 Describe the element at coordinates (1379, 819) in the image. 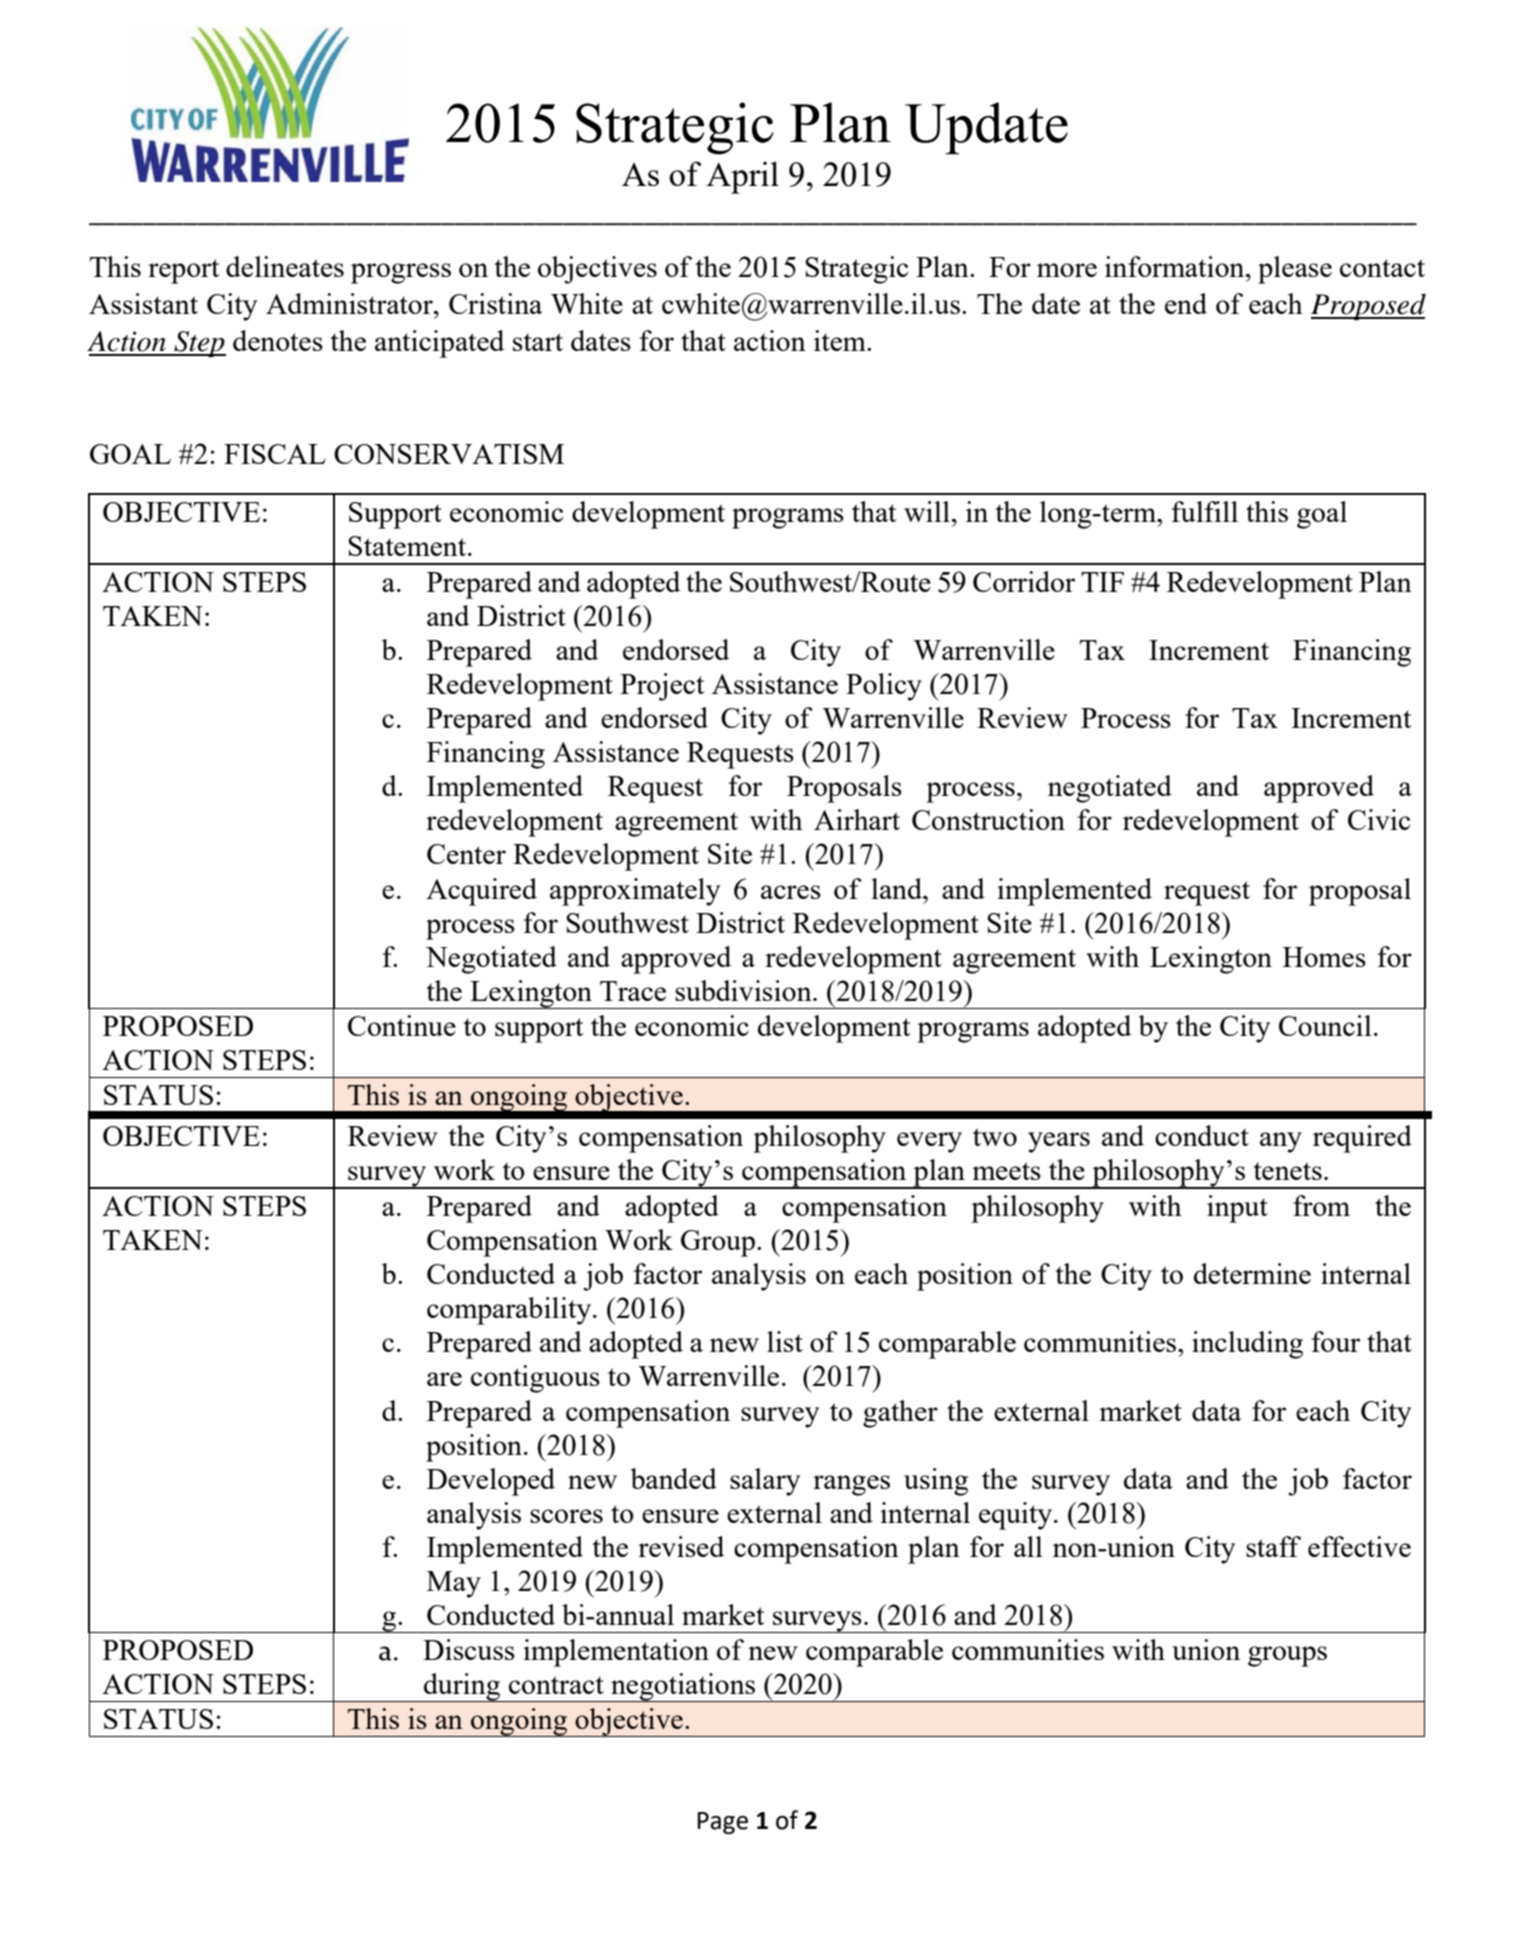

I see `Civic` at that location.
